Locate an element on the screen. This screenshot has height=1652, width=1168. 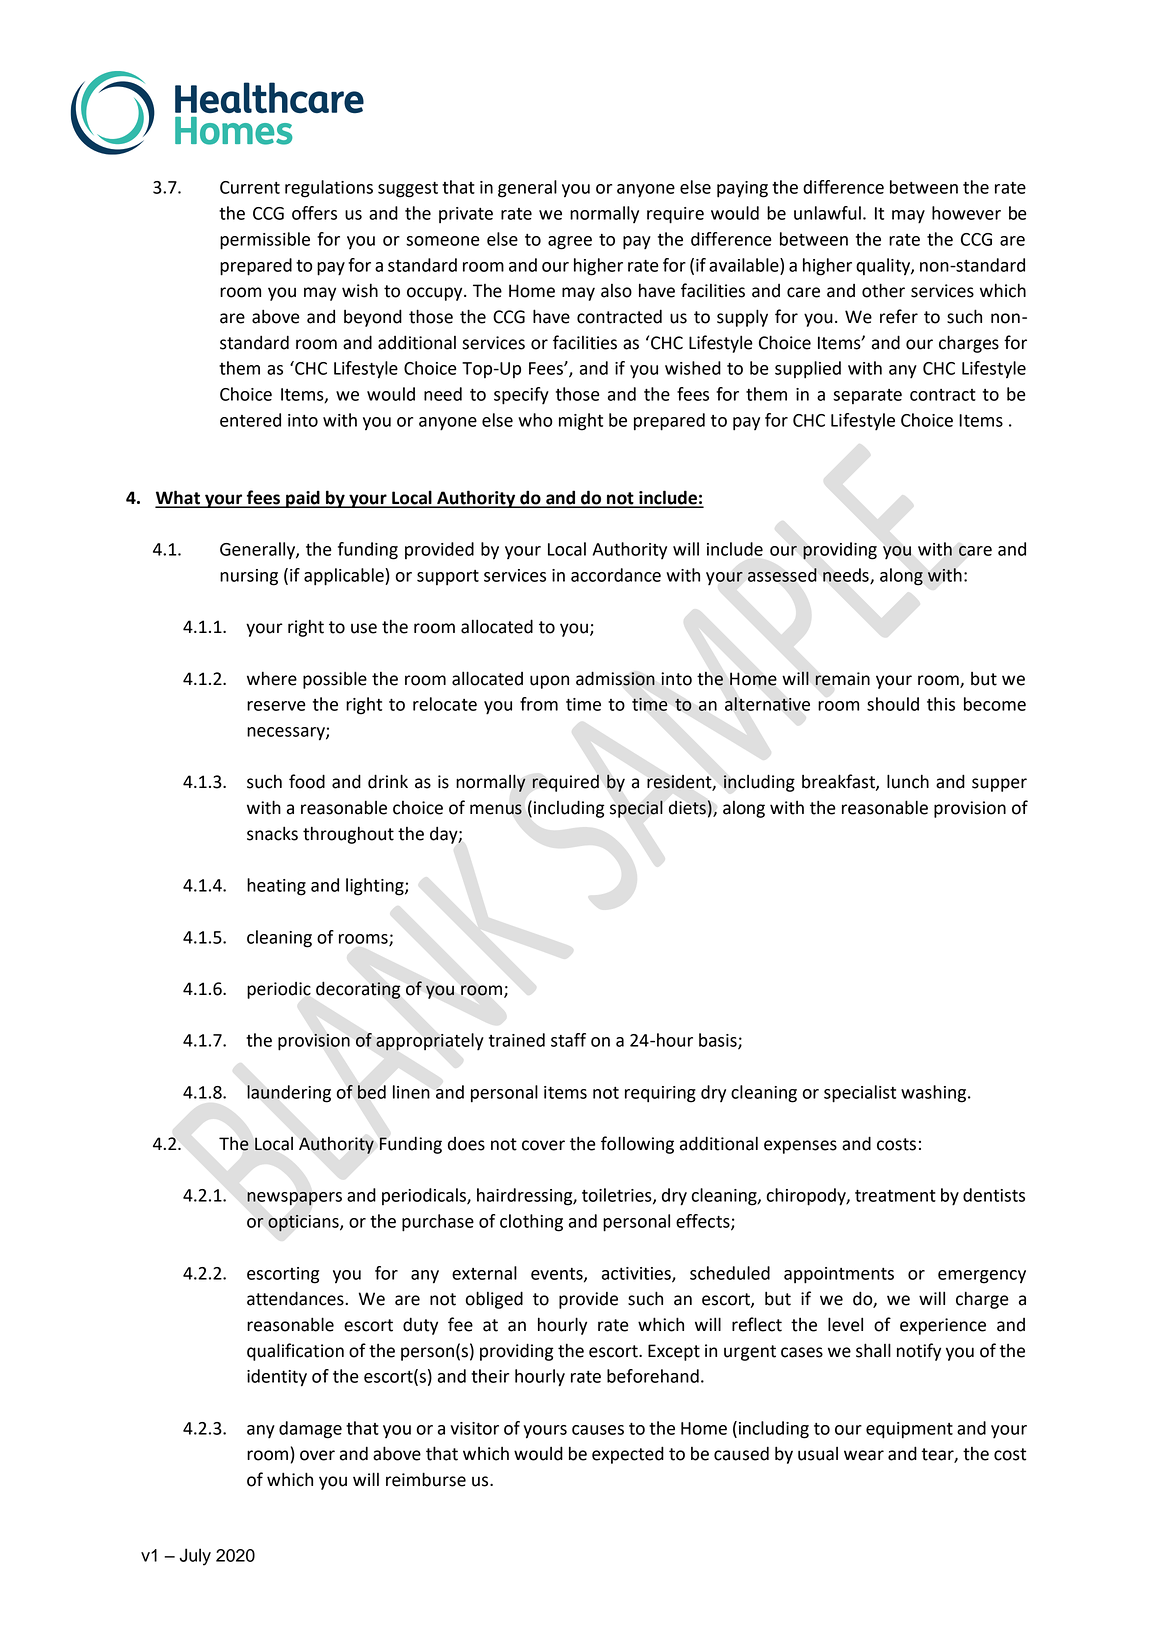
however is located at coordinates (966, 213).
